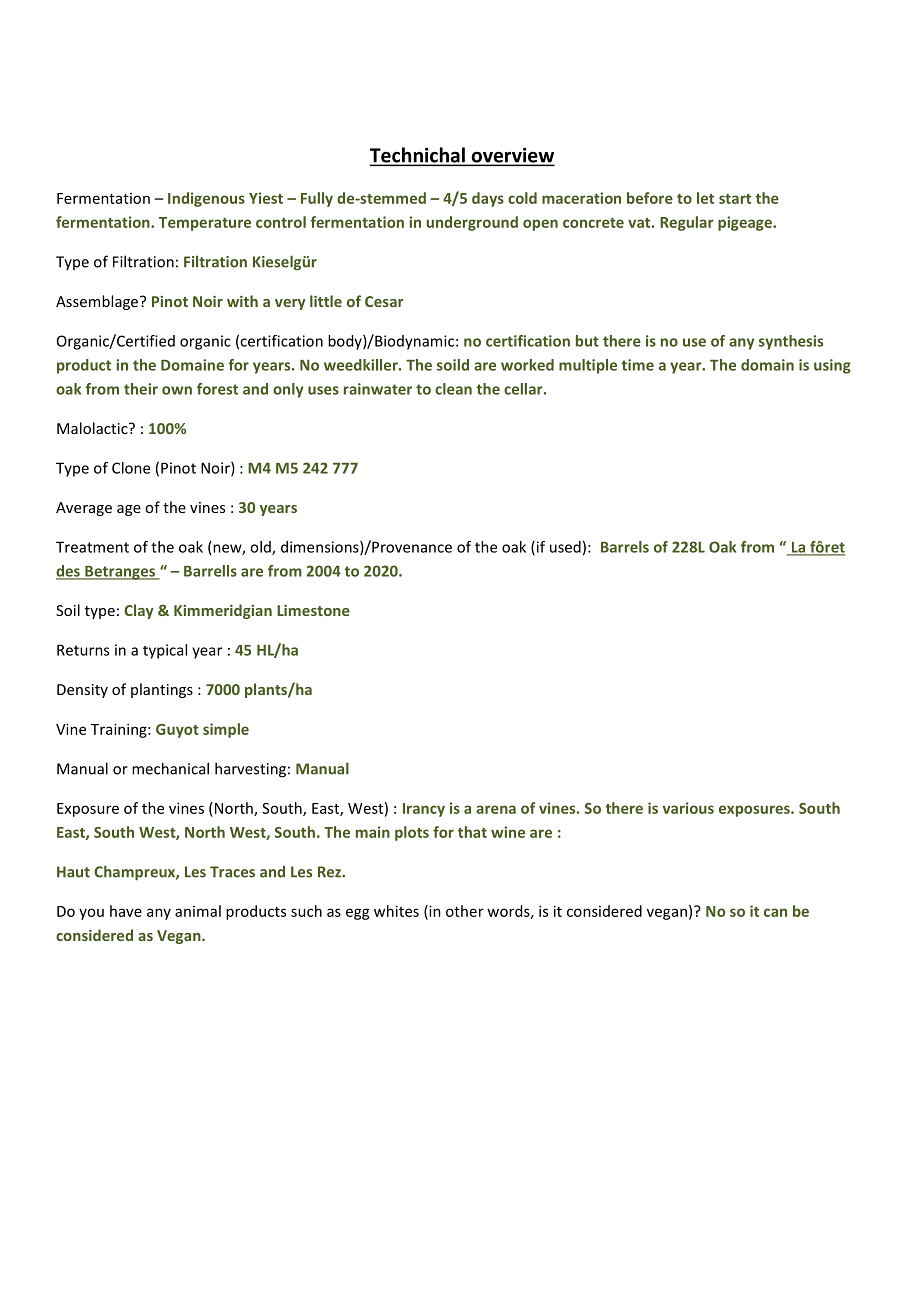  What do you see at coordinates (791, 342) in the document?
I see `synthesis` at bounding box center [791, 342].
